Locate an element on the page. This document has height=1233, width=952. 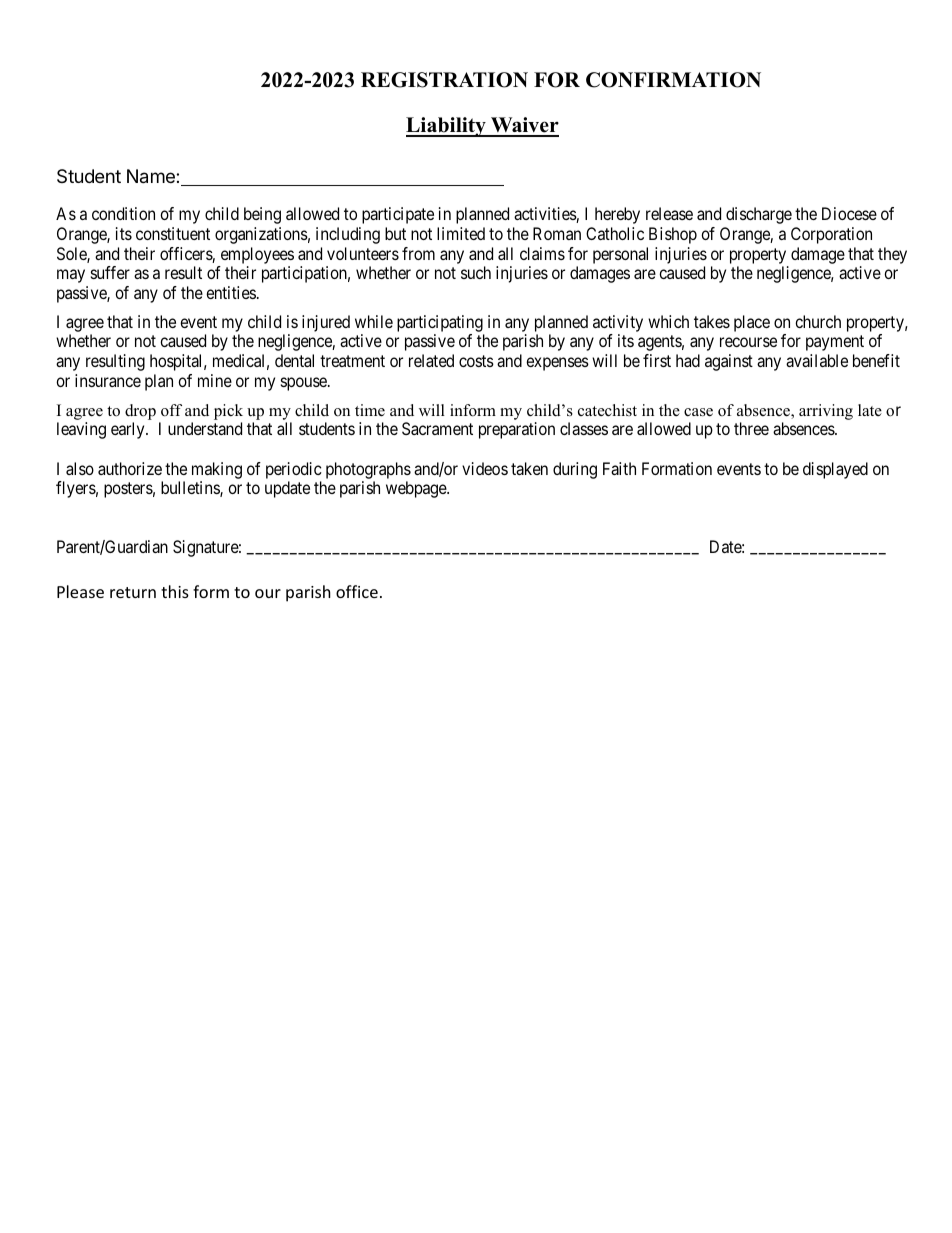
webpage is located at coordinates (417, 489).
